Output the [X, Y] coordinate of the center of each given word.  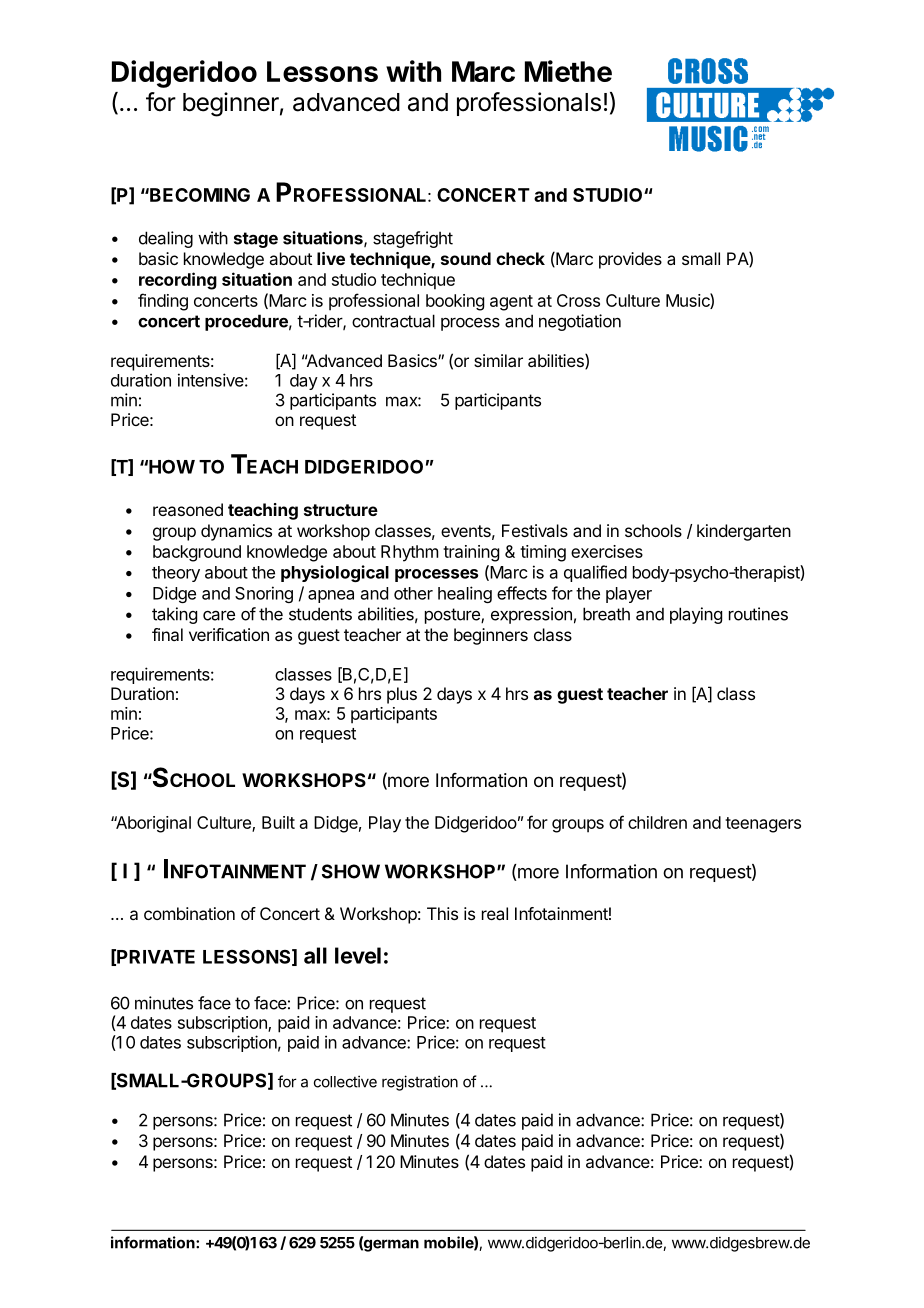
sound [466, 258]
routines [758, 614]
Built [278, 822]
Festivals [535, 530]
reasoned [188, 509]
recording [178, 281]
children [657, 822]
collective [345, 1081]
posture [453, 616]
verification [229, 634]
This [442, 913]
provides [630, 260]
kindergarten [744, 532]
